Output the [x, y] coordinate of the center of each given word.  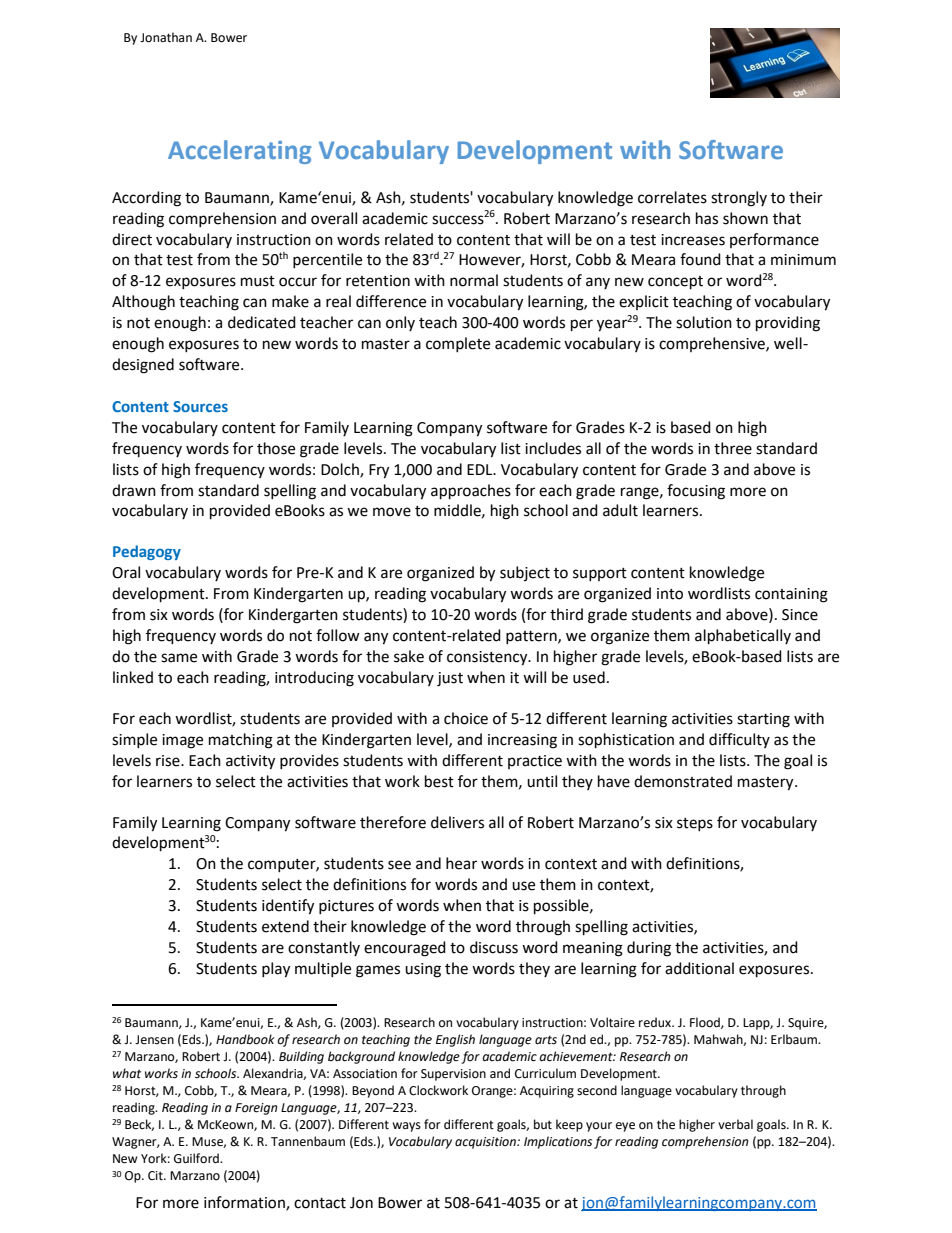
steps [695, 824]
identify [288, 907]
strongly [739, 199]
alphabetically [743, 637]
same [179, 658]
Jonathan [166, 37]
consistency [488, 658]
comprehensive [713, 344]
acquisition [486, 1143]
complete [458, 344]
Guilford [197, 1158]
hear [461, 863]
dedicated [262, 322]
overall [334, 218]
